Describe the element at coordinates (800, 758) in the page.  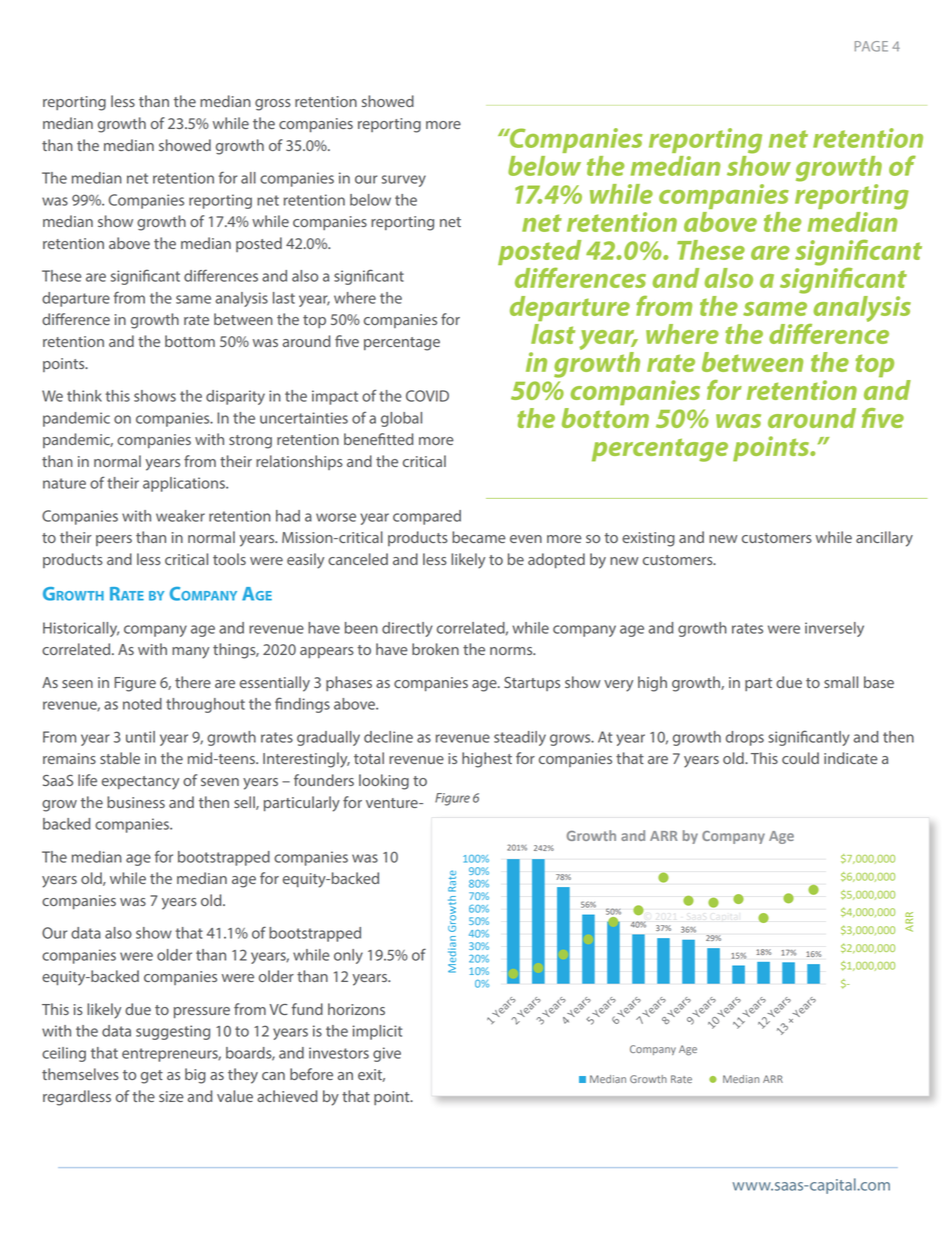
I see `could` at that location.
